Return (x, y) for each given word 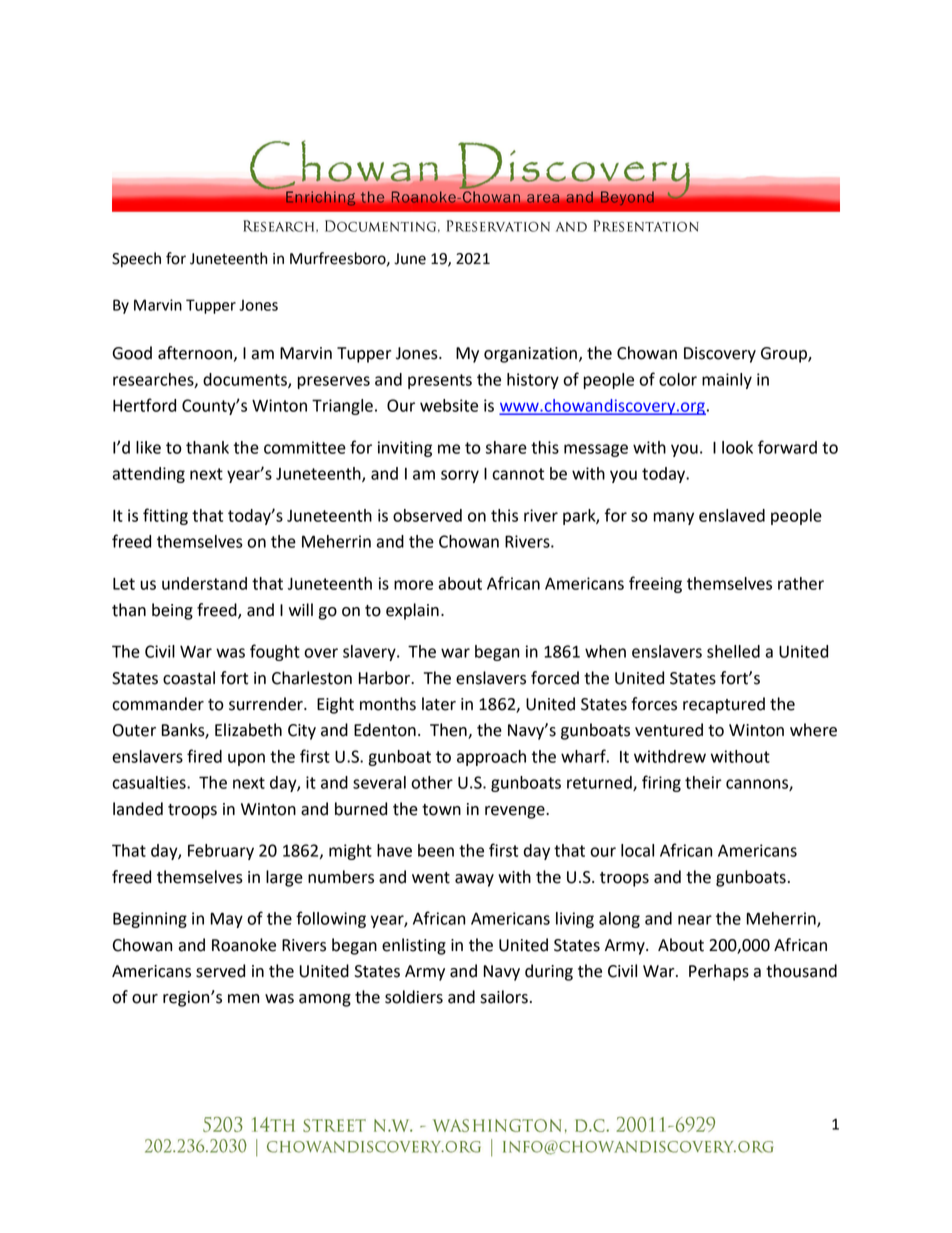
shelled (733, 651)
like (148, 447)
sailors (504, 997)
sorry (460, 476)
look (737, 447)
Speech (136, 260)
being (172, 611)
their (703, 782)
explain (412, 611)
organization (530, 355)
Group (785, 355)
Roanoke (244, 945)
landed (138, 809)
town (441, 810)
